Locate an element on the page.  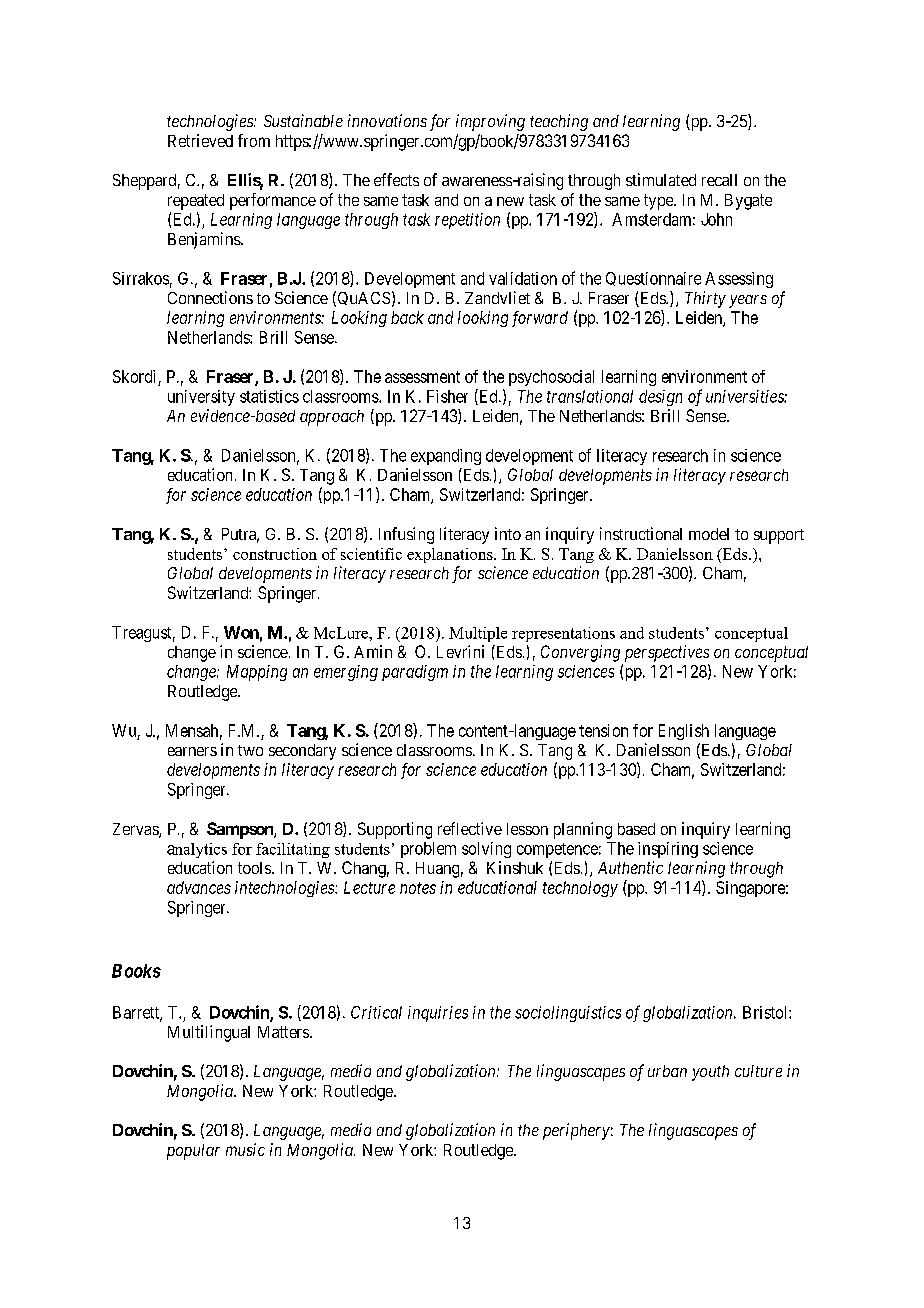
from is located at coordinates (254, 140).
